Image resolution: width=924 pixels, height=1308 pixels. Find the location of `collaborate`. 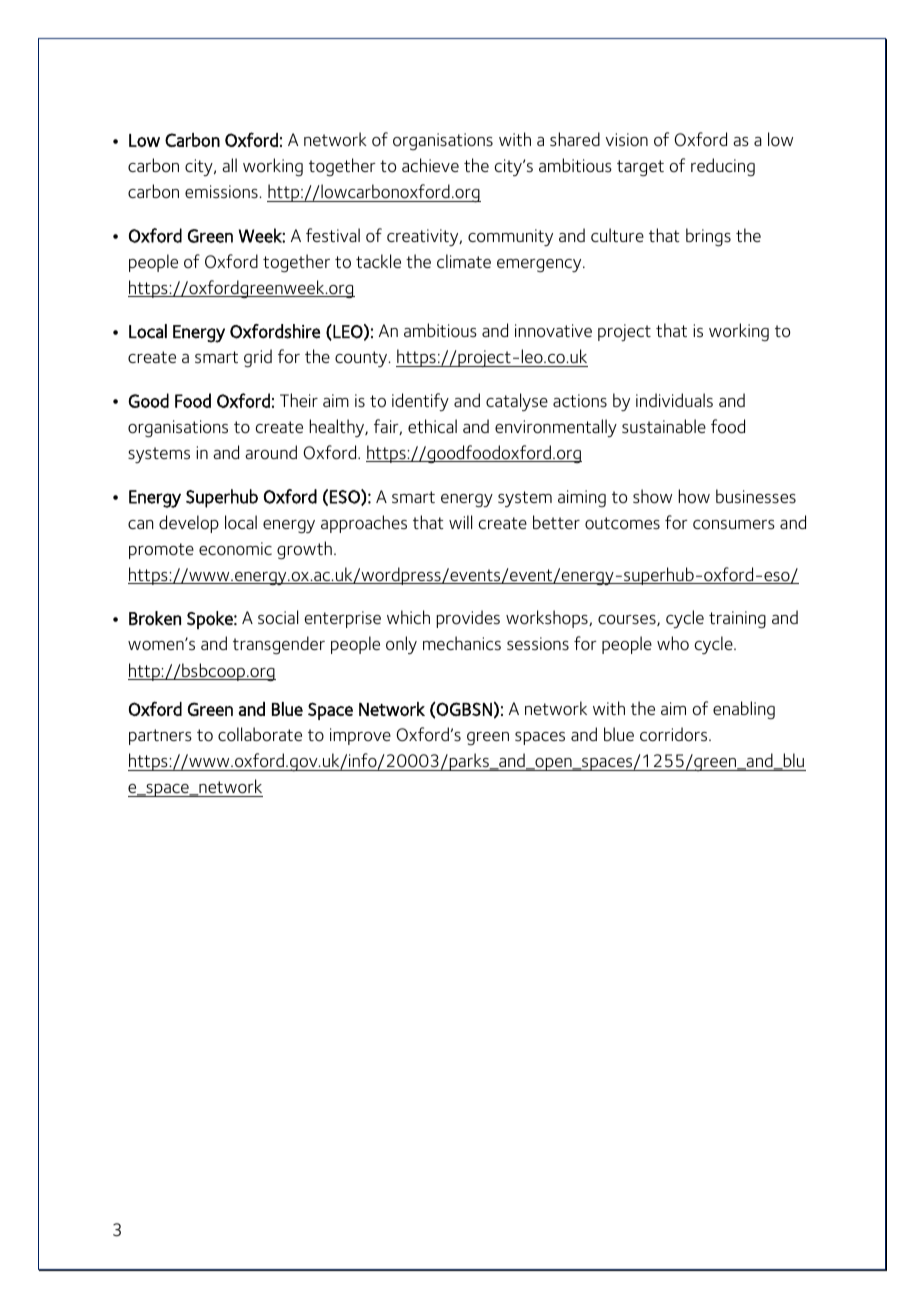

collaborate is located at coordinates (260, 734).
